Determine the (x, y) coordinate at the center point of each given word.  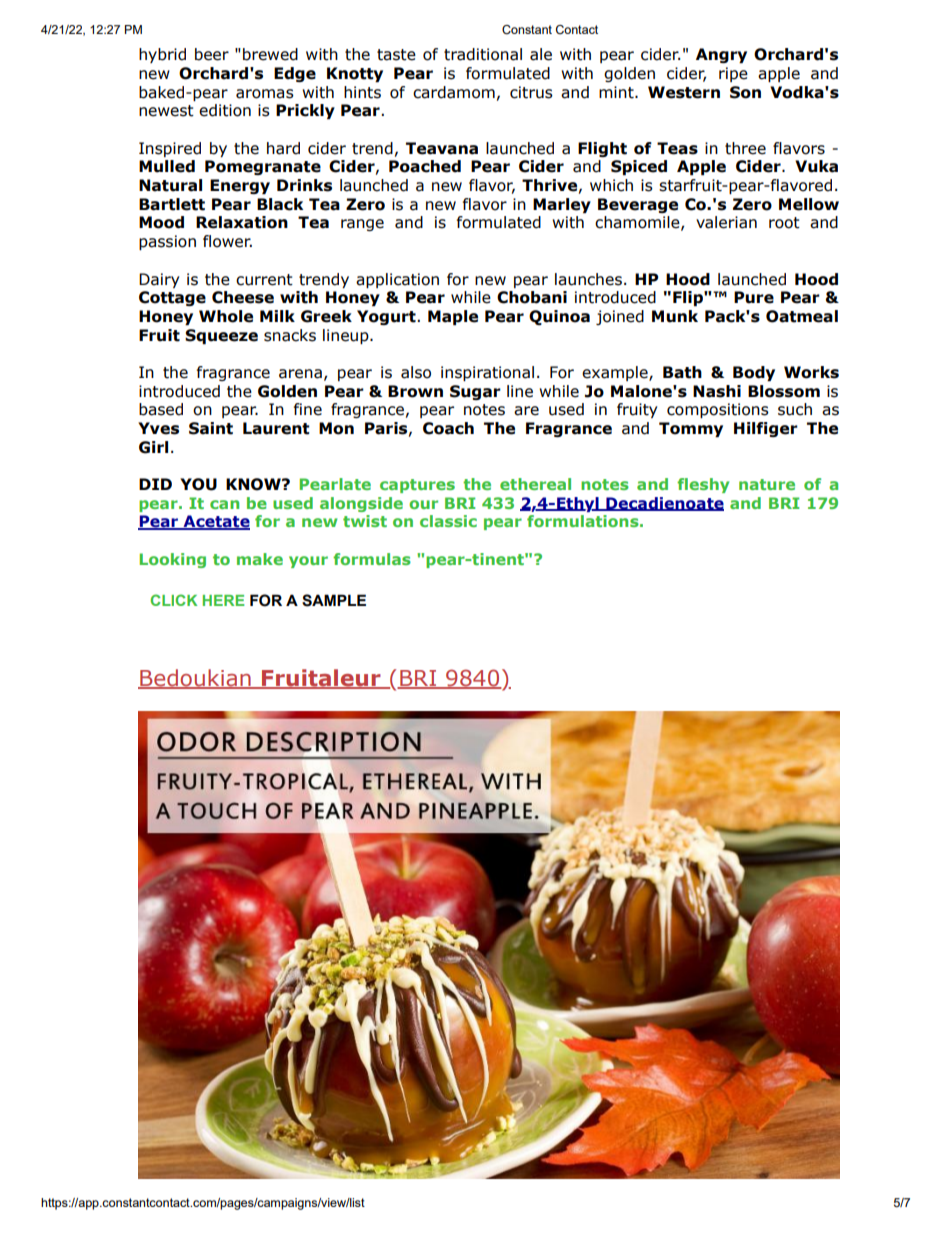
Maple (453, 317)
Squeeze (221, 336)
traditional (483, 54)
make (260, 559)
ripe (733, 74)
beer (212, 54)
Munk (675, 316)
